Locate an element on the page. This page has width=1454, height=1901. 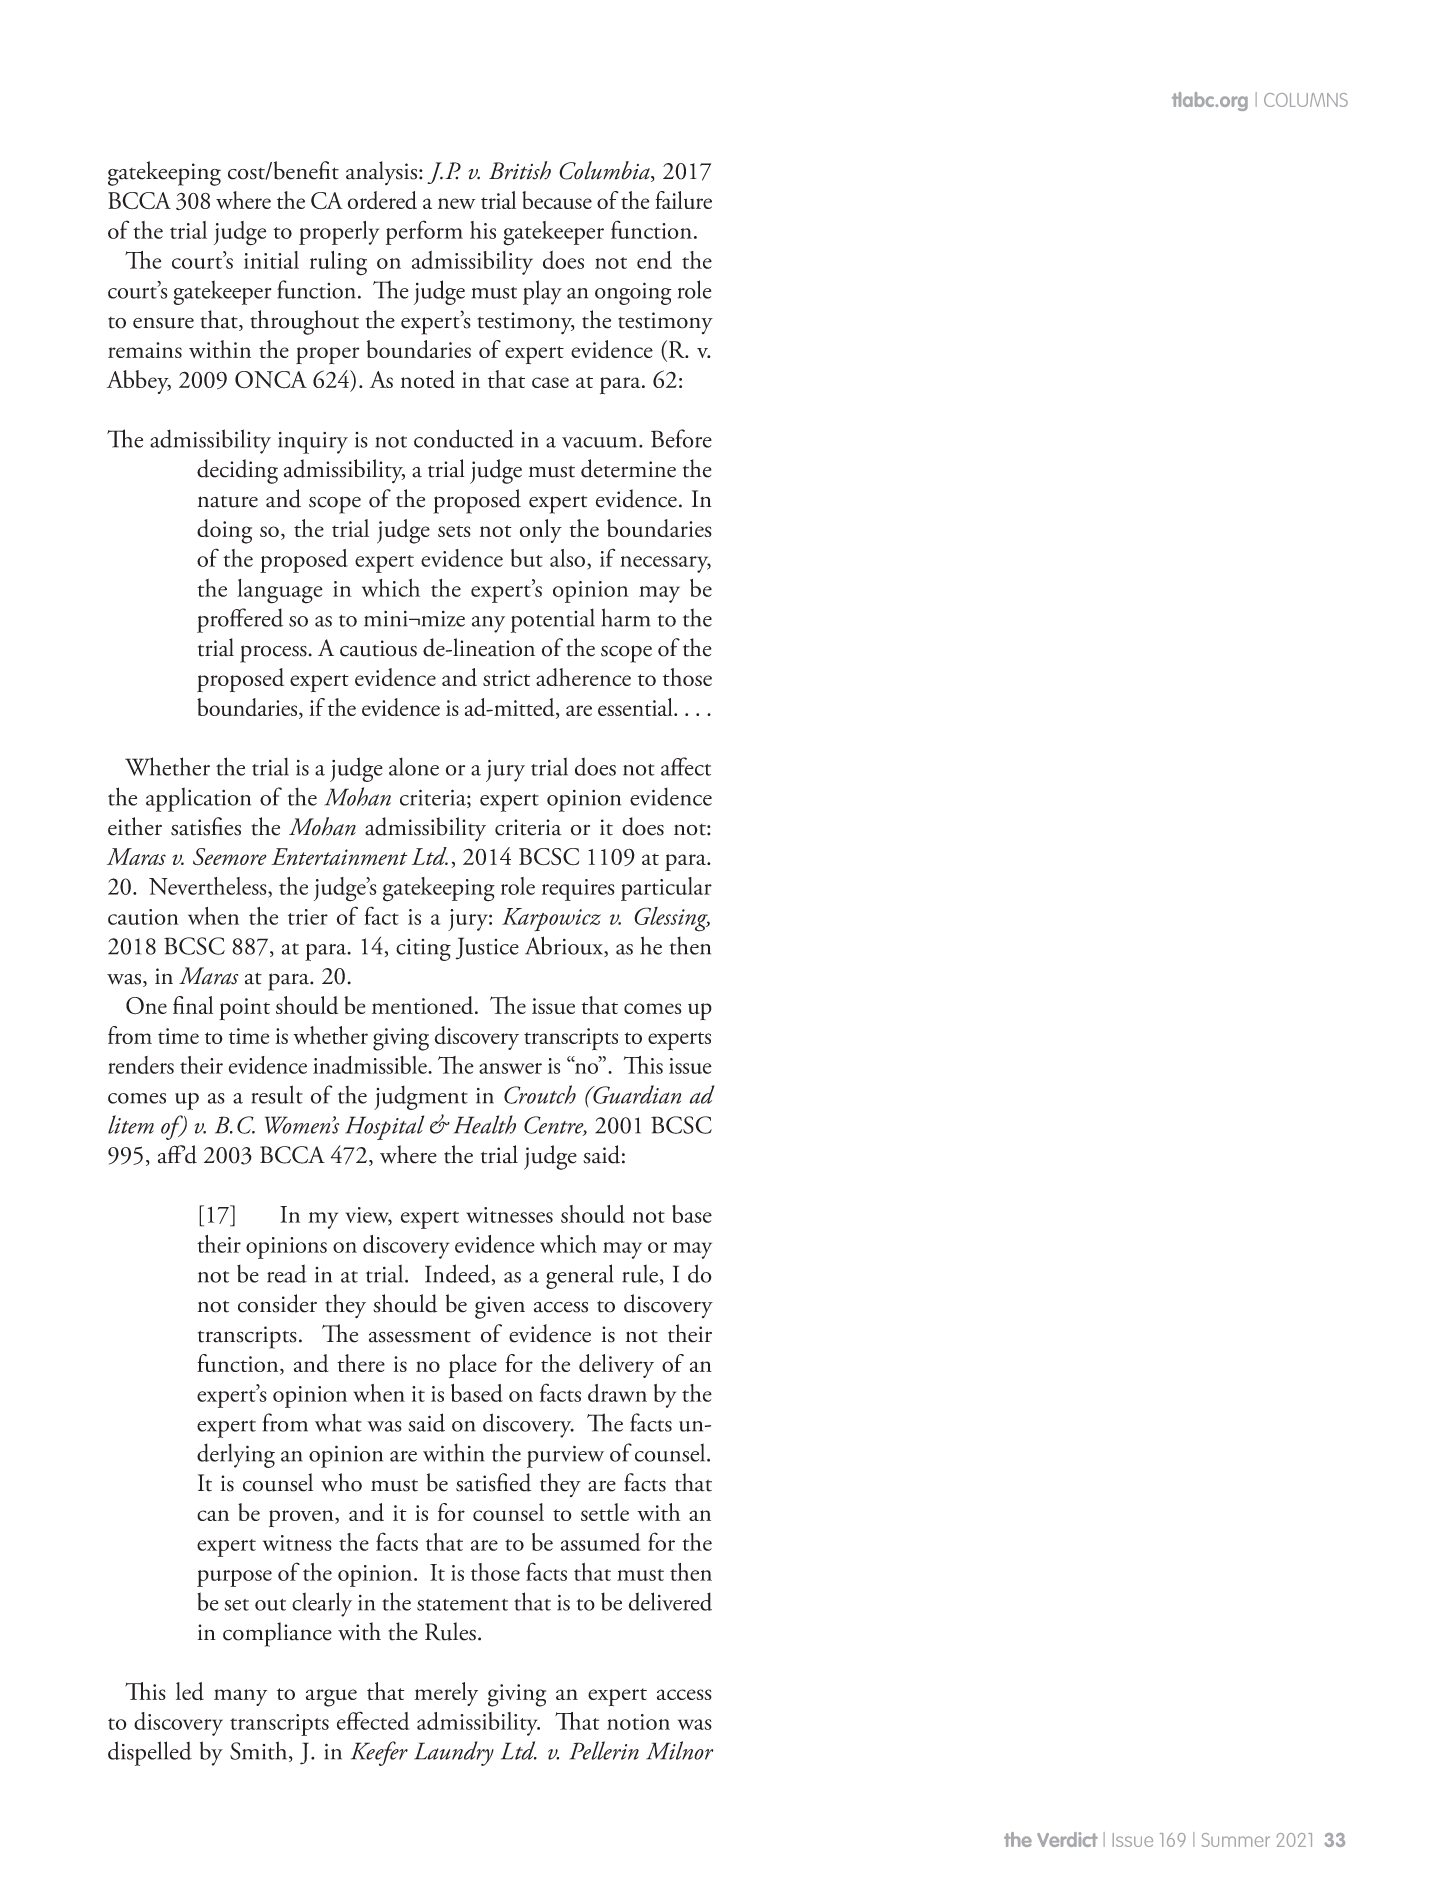
affect is located at coordinates (686, 766).
